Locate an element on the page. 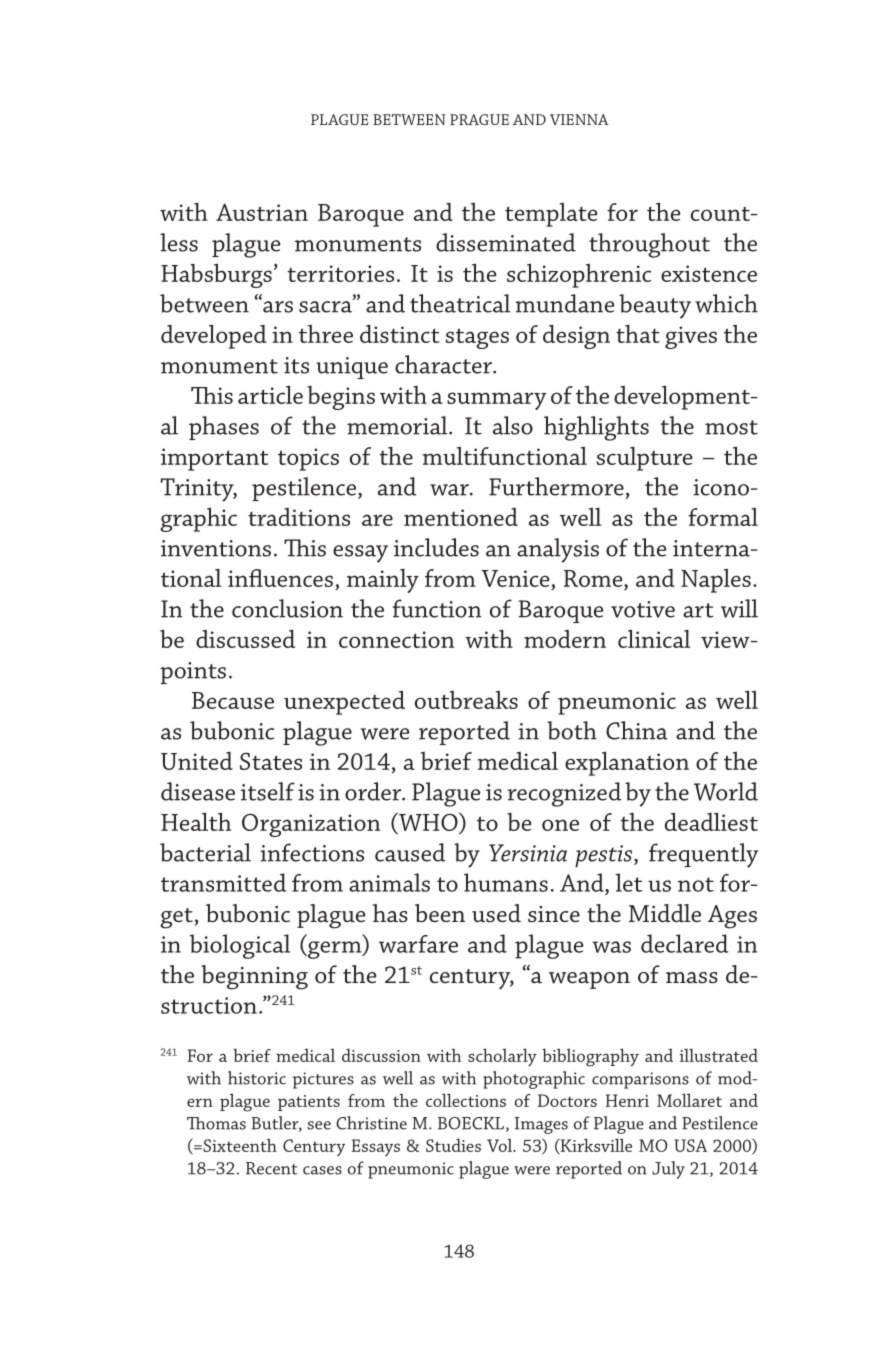 This document has height=1366, width=896. important is located at coordinates (214, 459).
